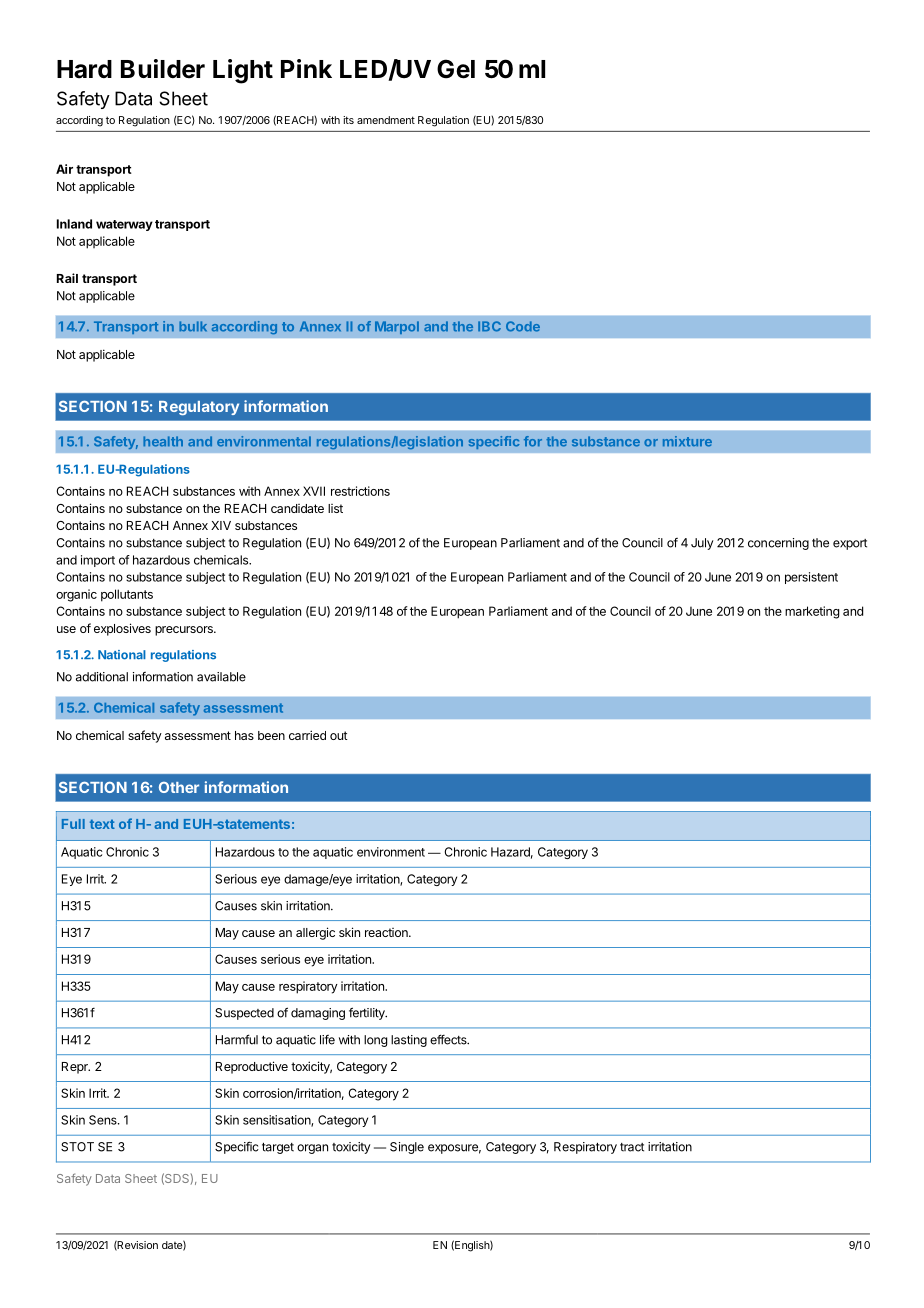 The height and width of the document is (1308, 924). What do you see at coordinates (632, 1147) in the document?
I see `tract` at bounding box center [632, 1147].
